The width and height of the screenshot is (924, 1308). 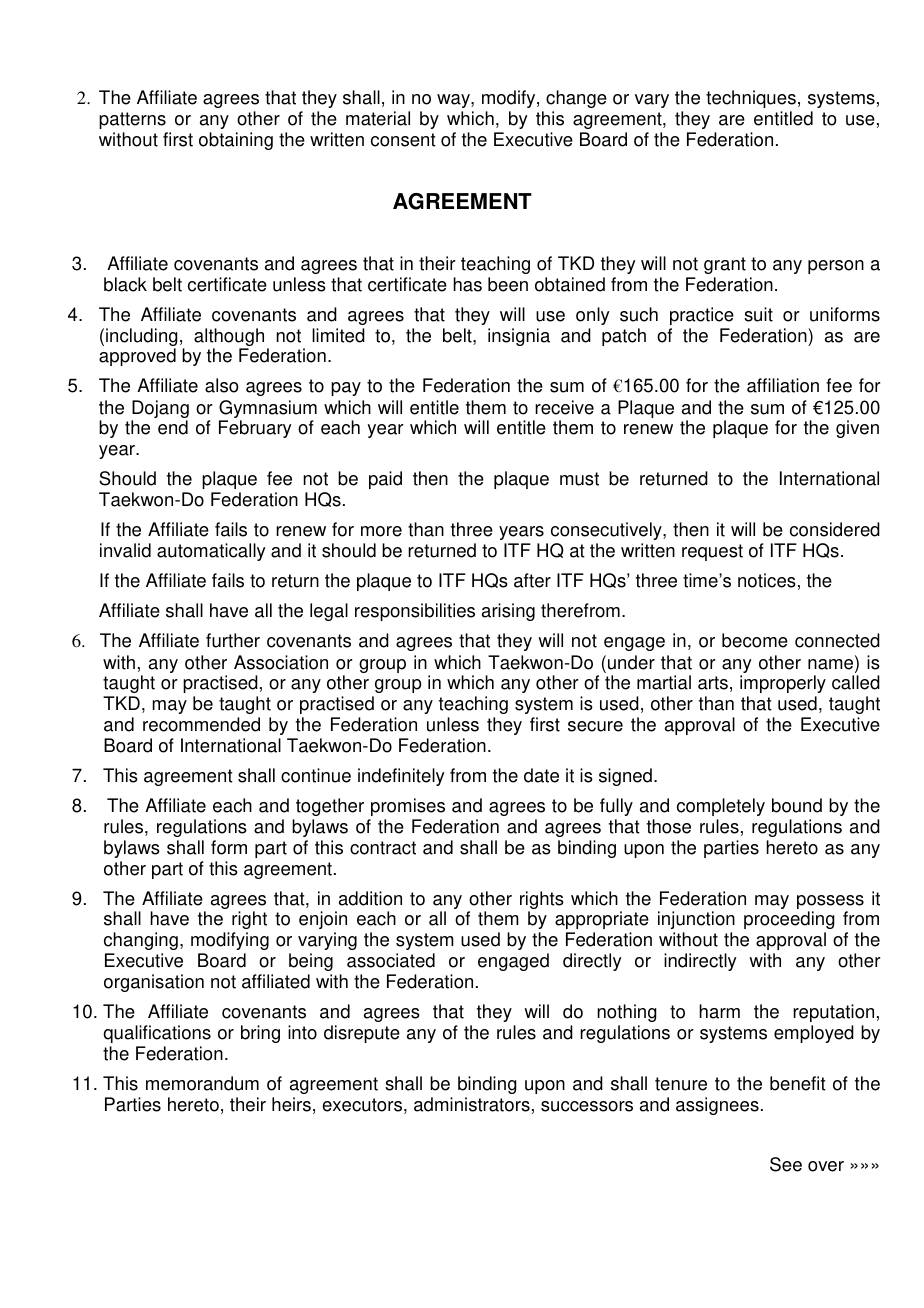 What do you see at coordinates (472, 1104) in the screenshot?
I see `administrators` at bounding box center [472, 1104].
